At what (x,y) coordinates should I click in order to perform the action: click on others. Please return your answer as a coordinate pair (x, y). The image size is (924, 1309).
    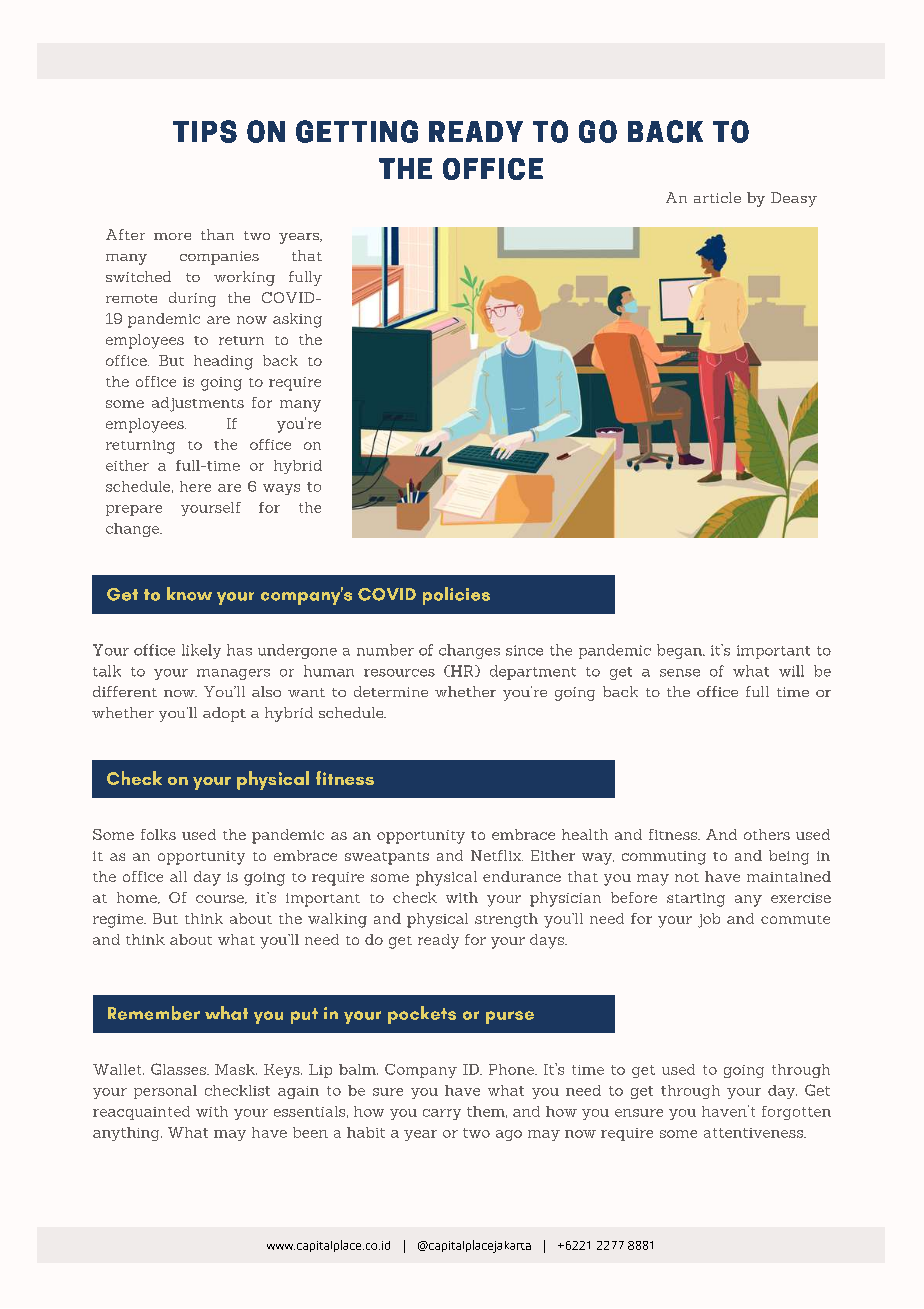
    Looking at the image, I should click on (767, 834).
